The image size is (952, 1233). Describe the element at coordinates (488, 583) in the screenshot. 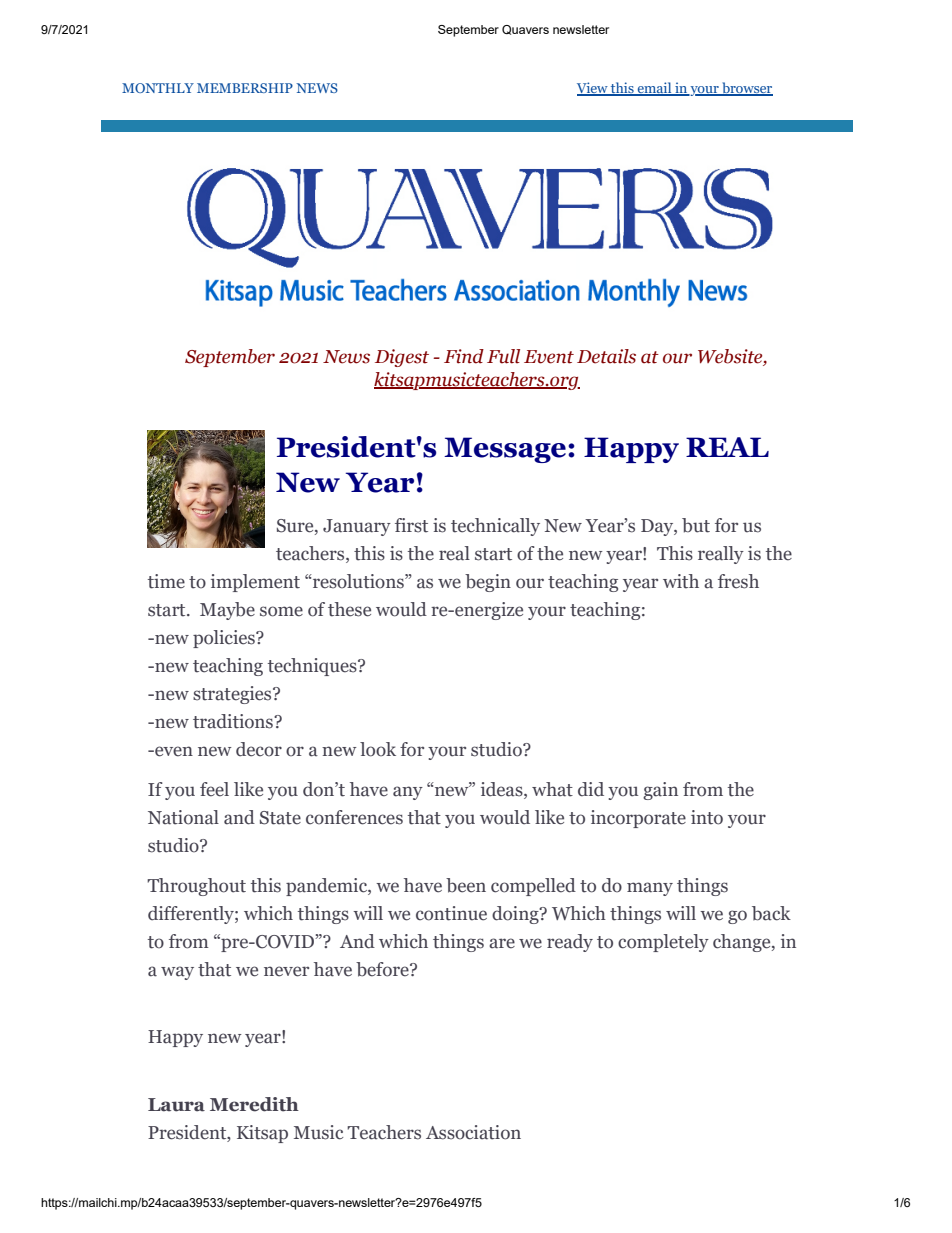

I see `begin` at that location.
